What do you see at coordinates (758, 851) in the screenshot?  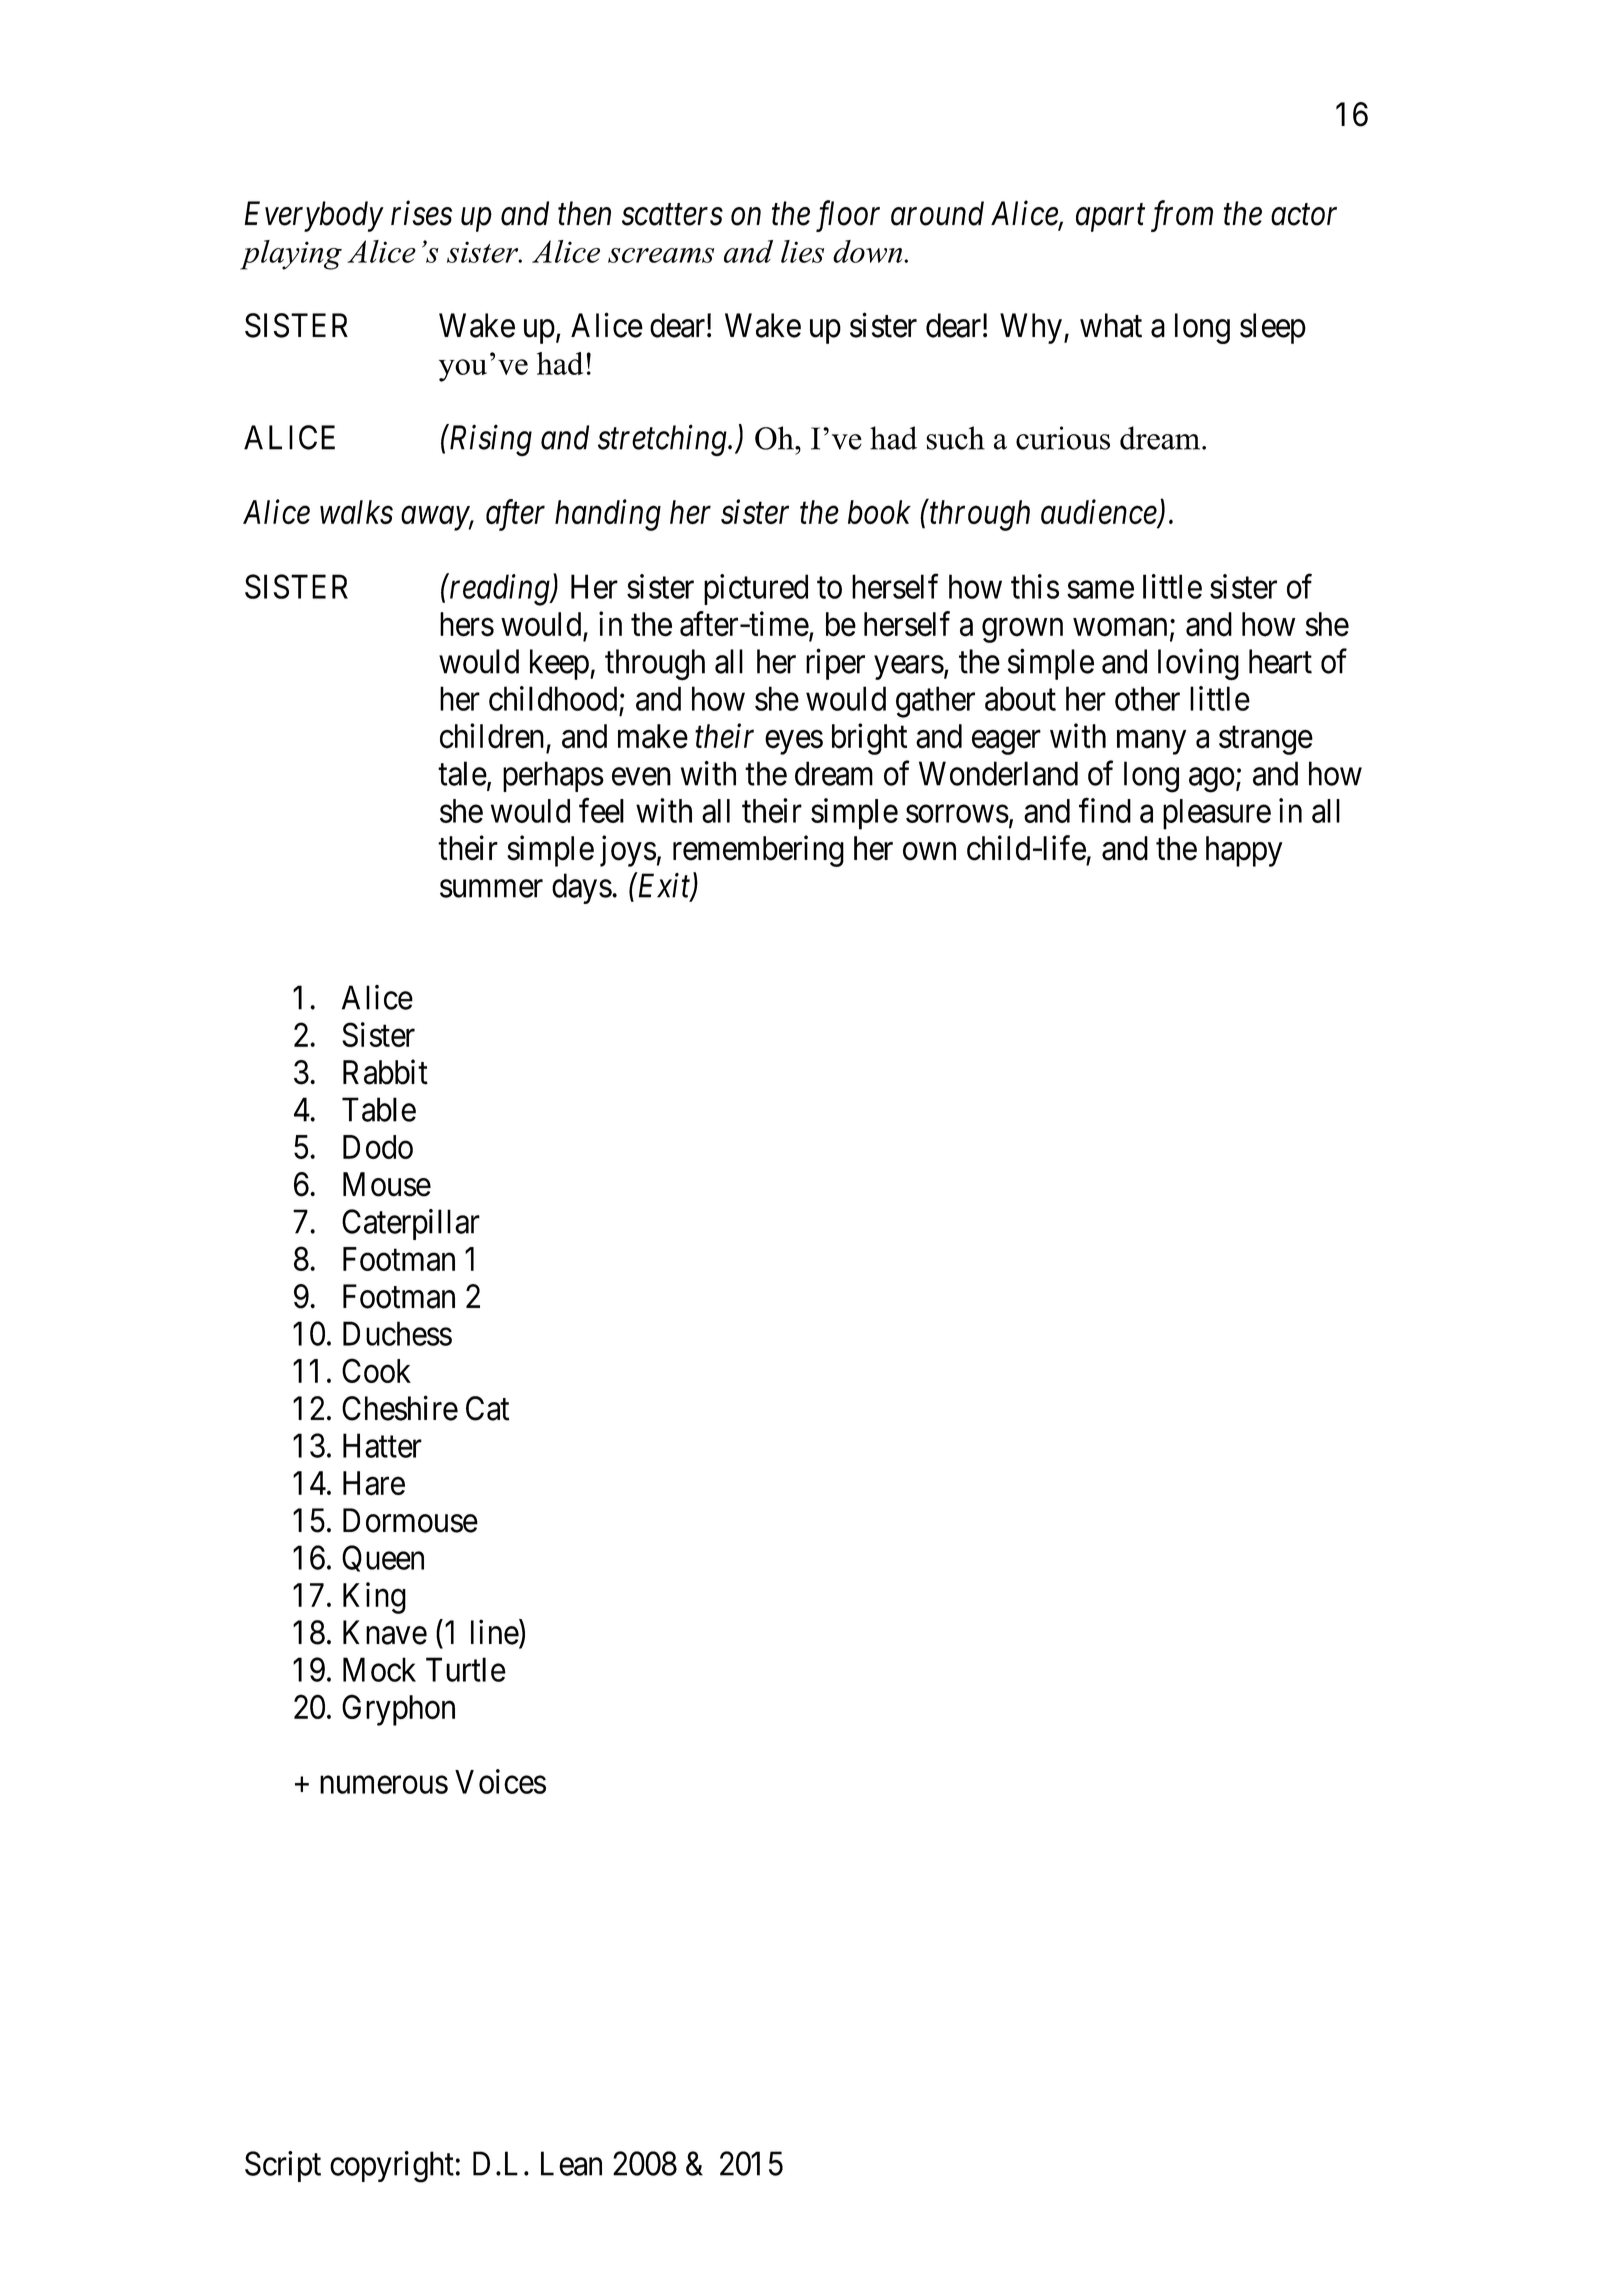 I see `remembering` at bounding box center [758, 851].
